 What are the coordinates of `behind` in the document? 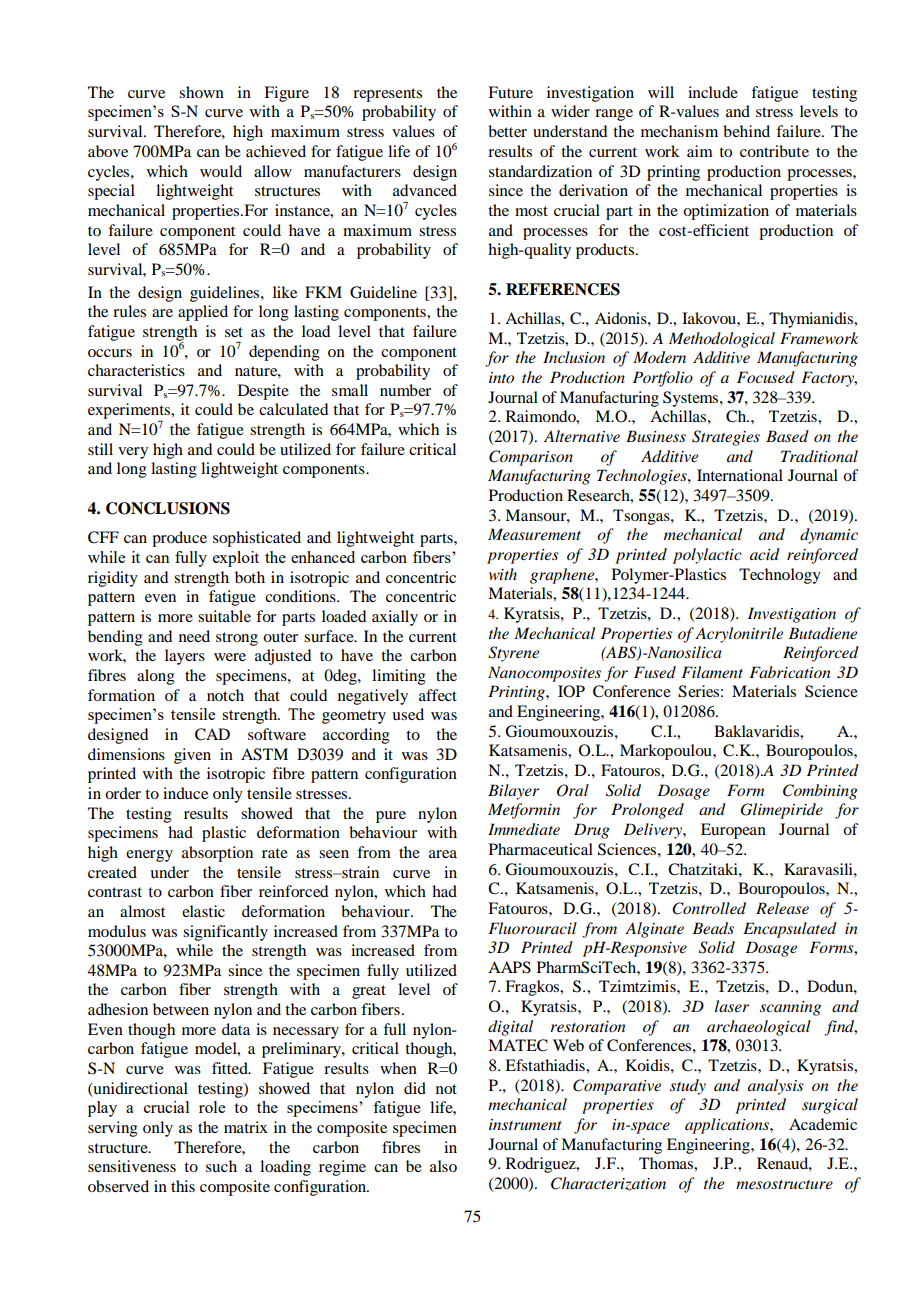 It's located at (746, 131).
